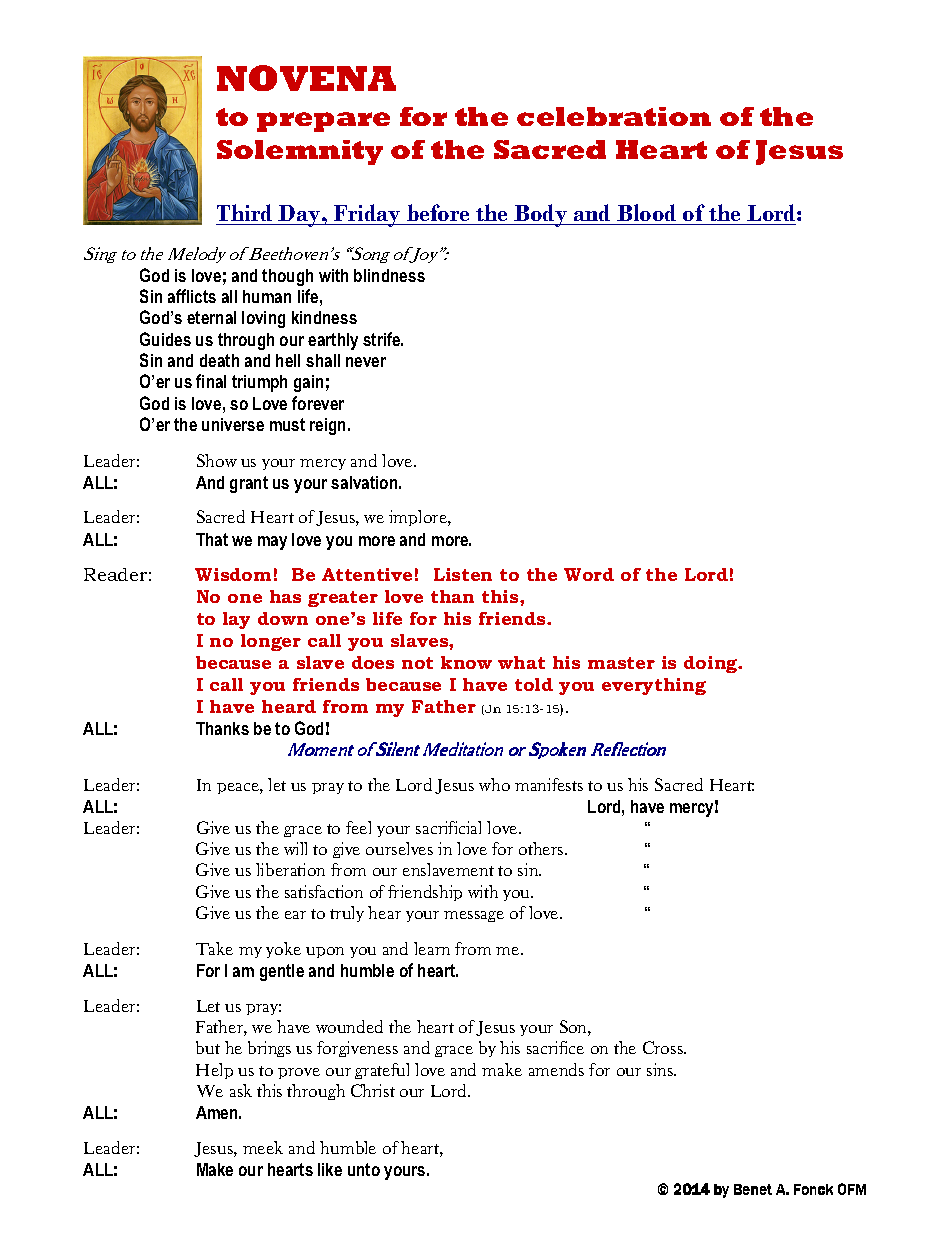 Image resolution: width=952 pixels, height=1233 pixels. Describe the element at coordinates (417, 663) in the screenshot. I see `not` at that location.
